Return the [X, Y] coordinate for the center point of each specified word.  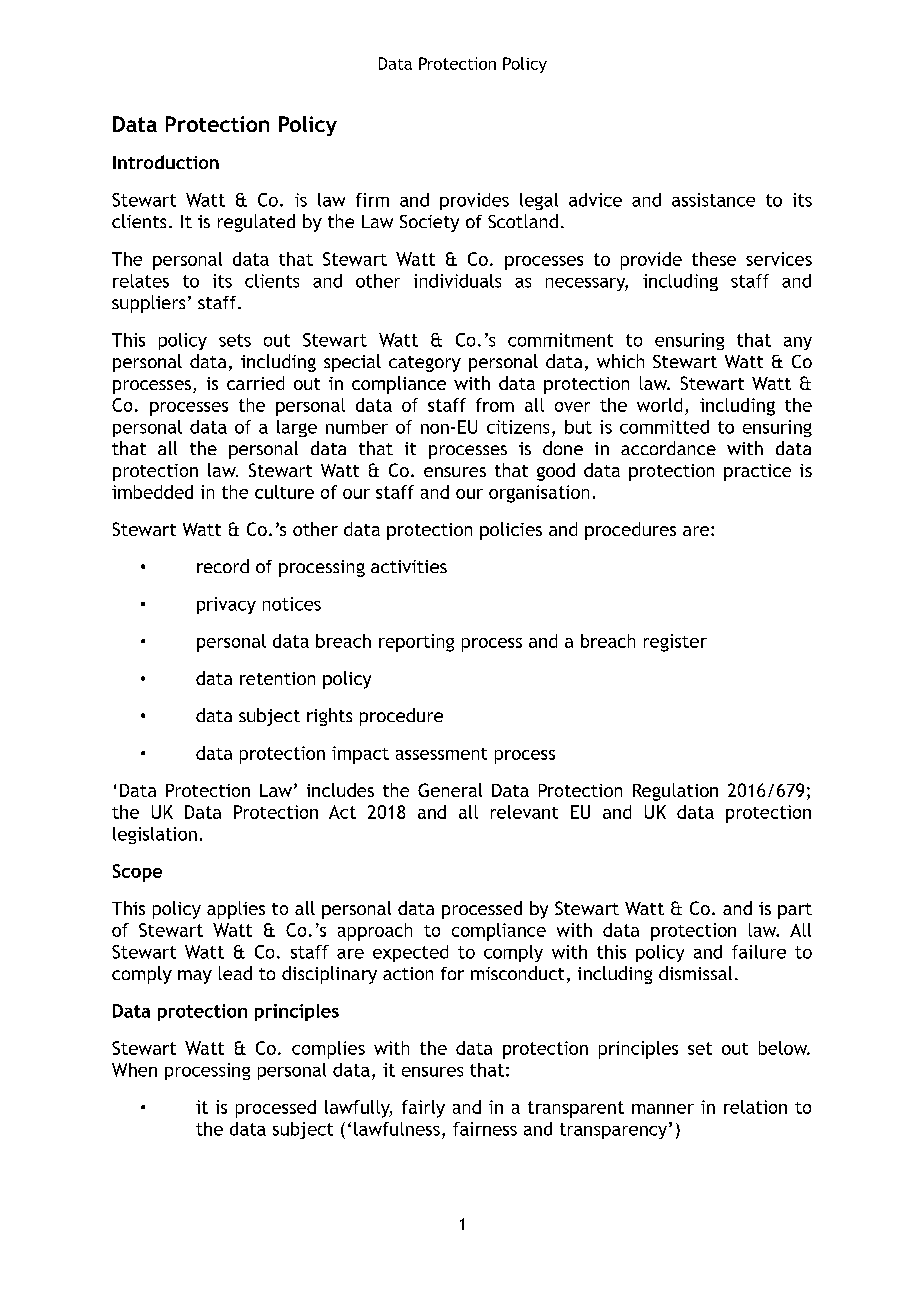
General [450, 790]
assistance [713, 200]
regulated [256, 223]
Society [429, 223]
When [134, 1070]
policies [511, 531]
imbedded [152, 492]
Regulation [675, 792]
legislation [155, 835]
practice [757, 472]
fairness [485, 1129]
